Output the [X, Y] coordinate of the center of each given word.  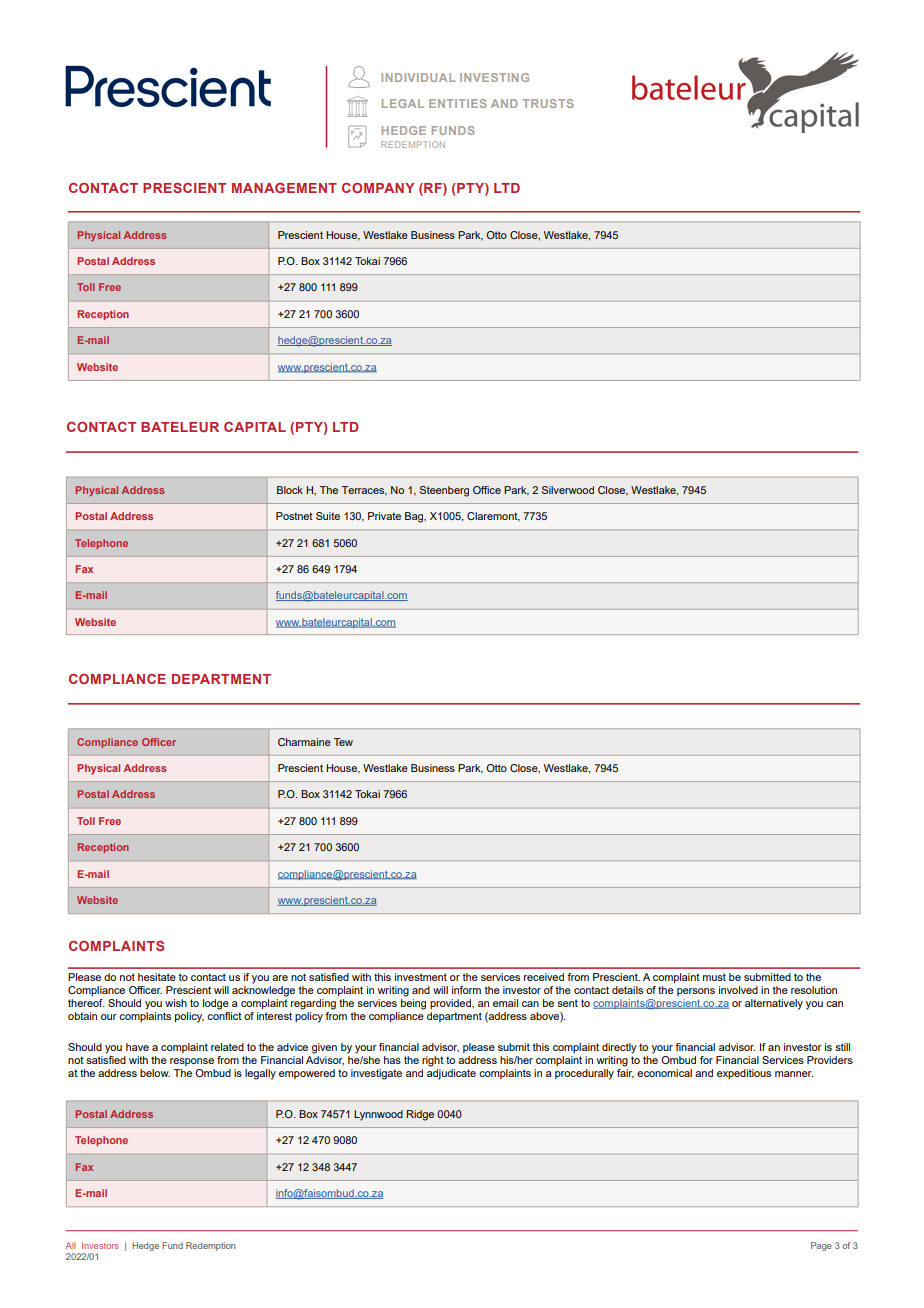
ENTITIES [458, 103]
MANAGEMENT [284, 188]
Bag [415, 517]
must [714, 977]
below [155, 1073]
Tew [343, 742]
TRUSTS [548, 103]
